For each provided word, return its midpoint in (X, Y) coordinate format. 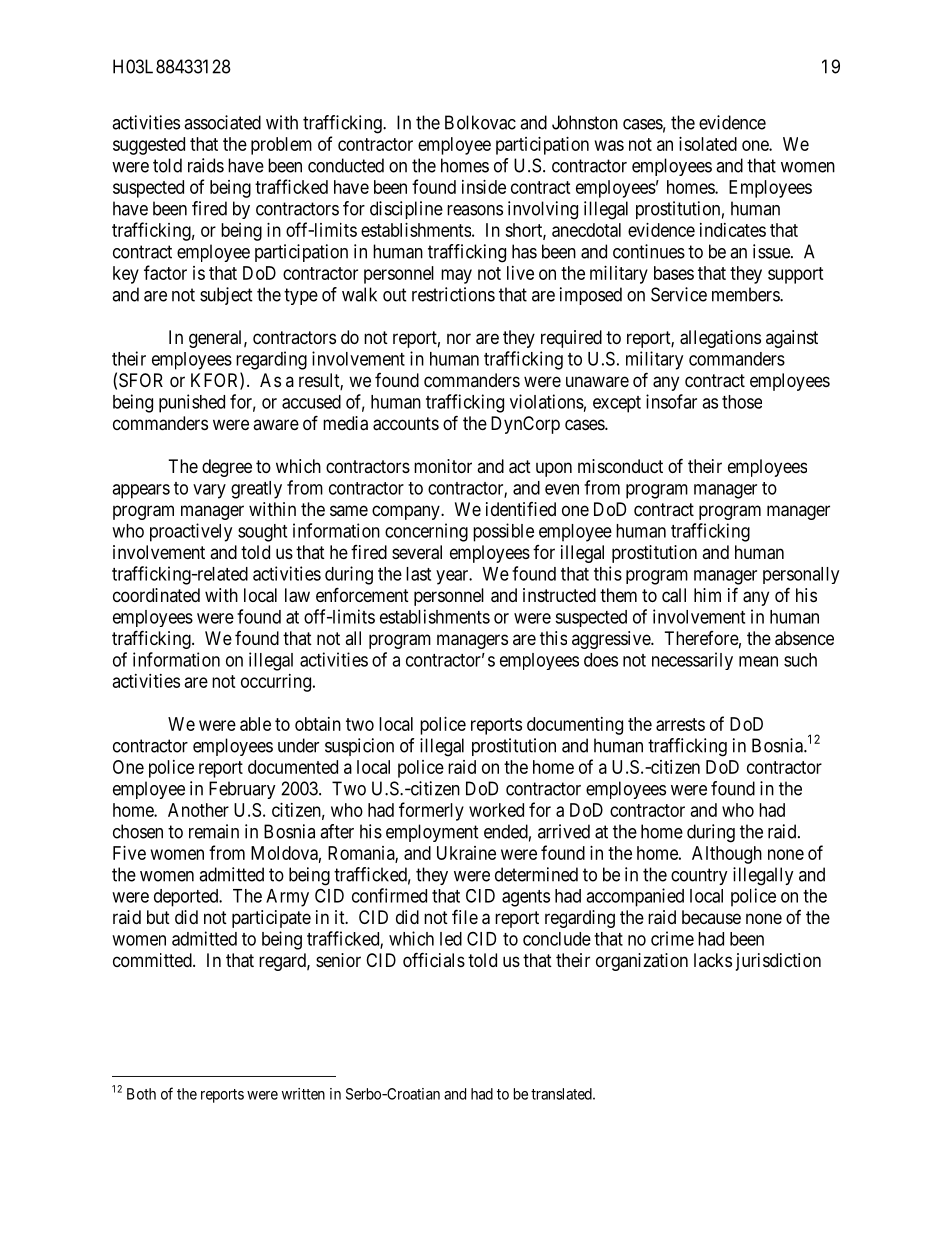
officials (434, 959)
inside (484, 187)
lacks (713, 960)
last (418, 574)
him (707, 595)
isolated (708, 144)
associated (222, 122)
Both (141, 1094)
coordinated (156, 595)
